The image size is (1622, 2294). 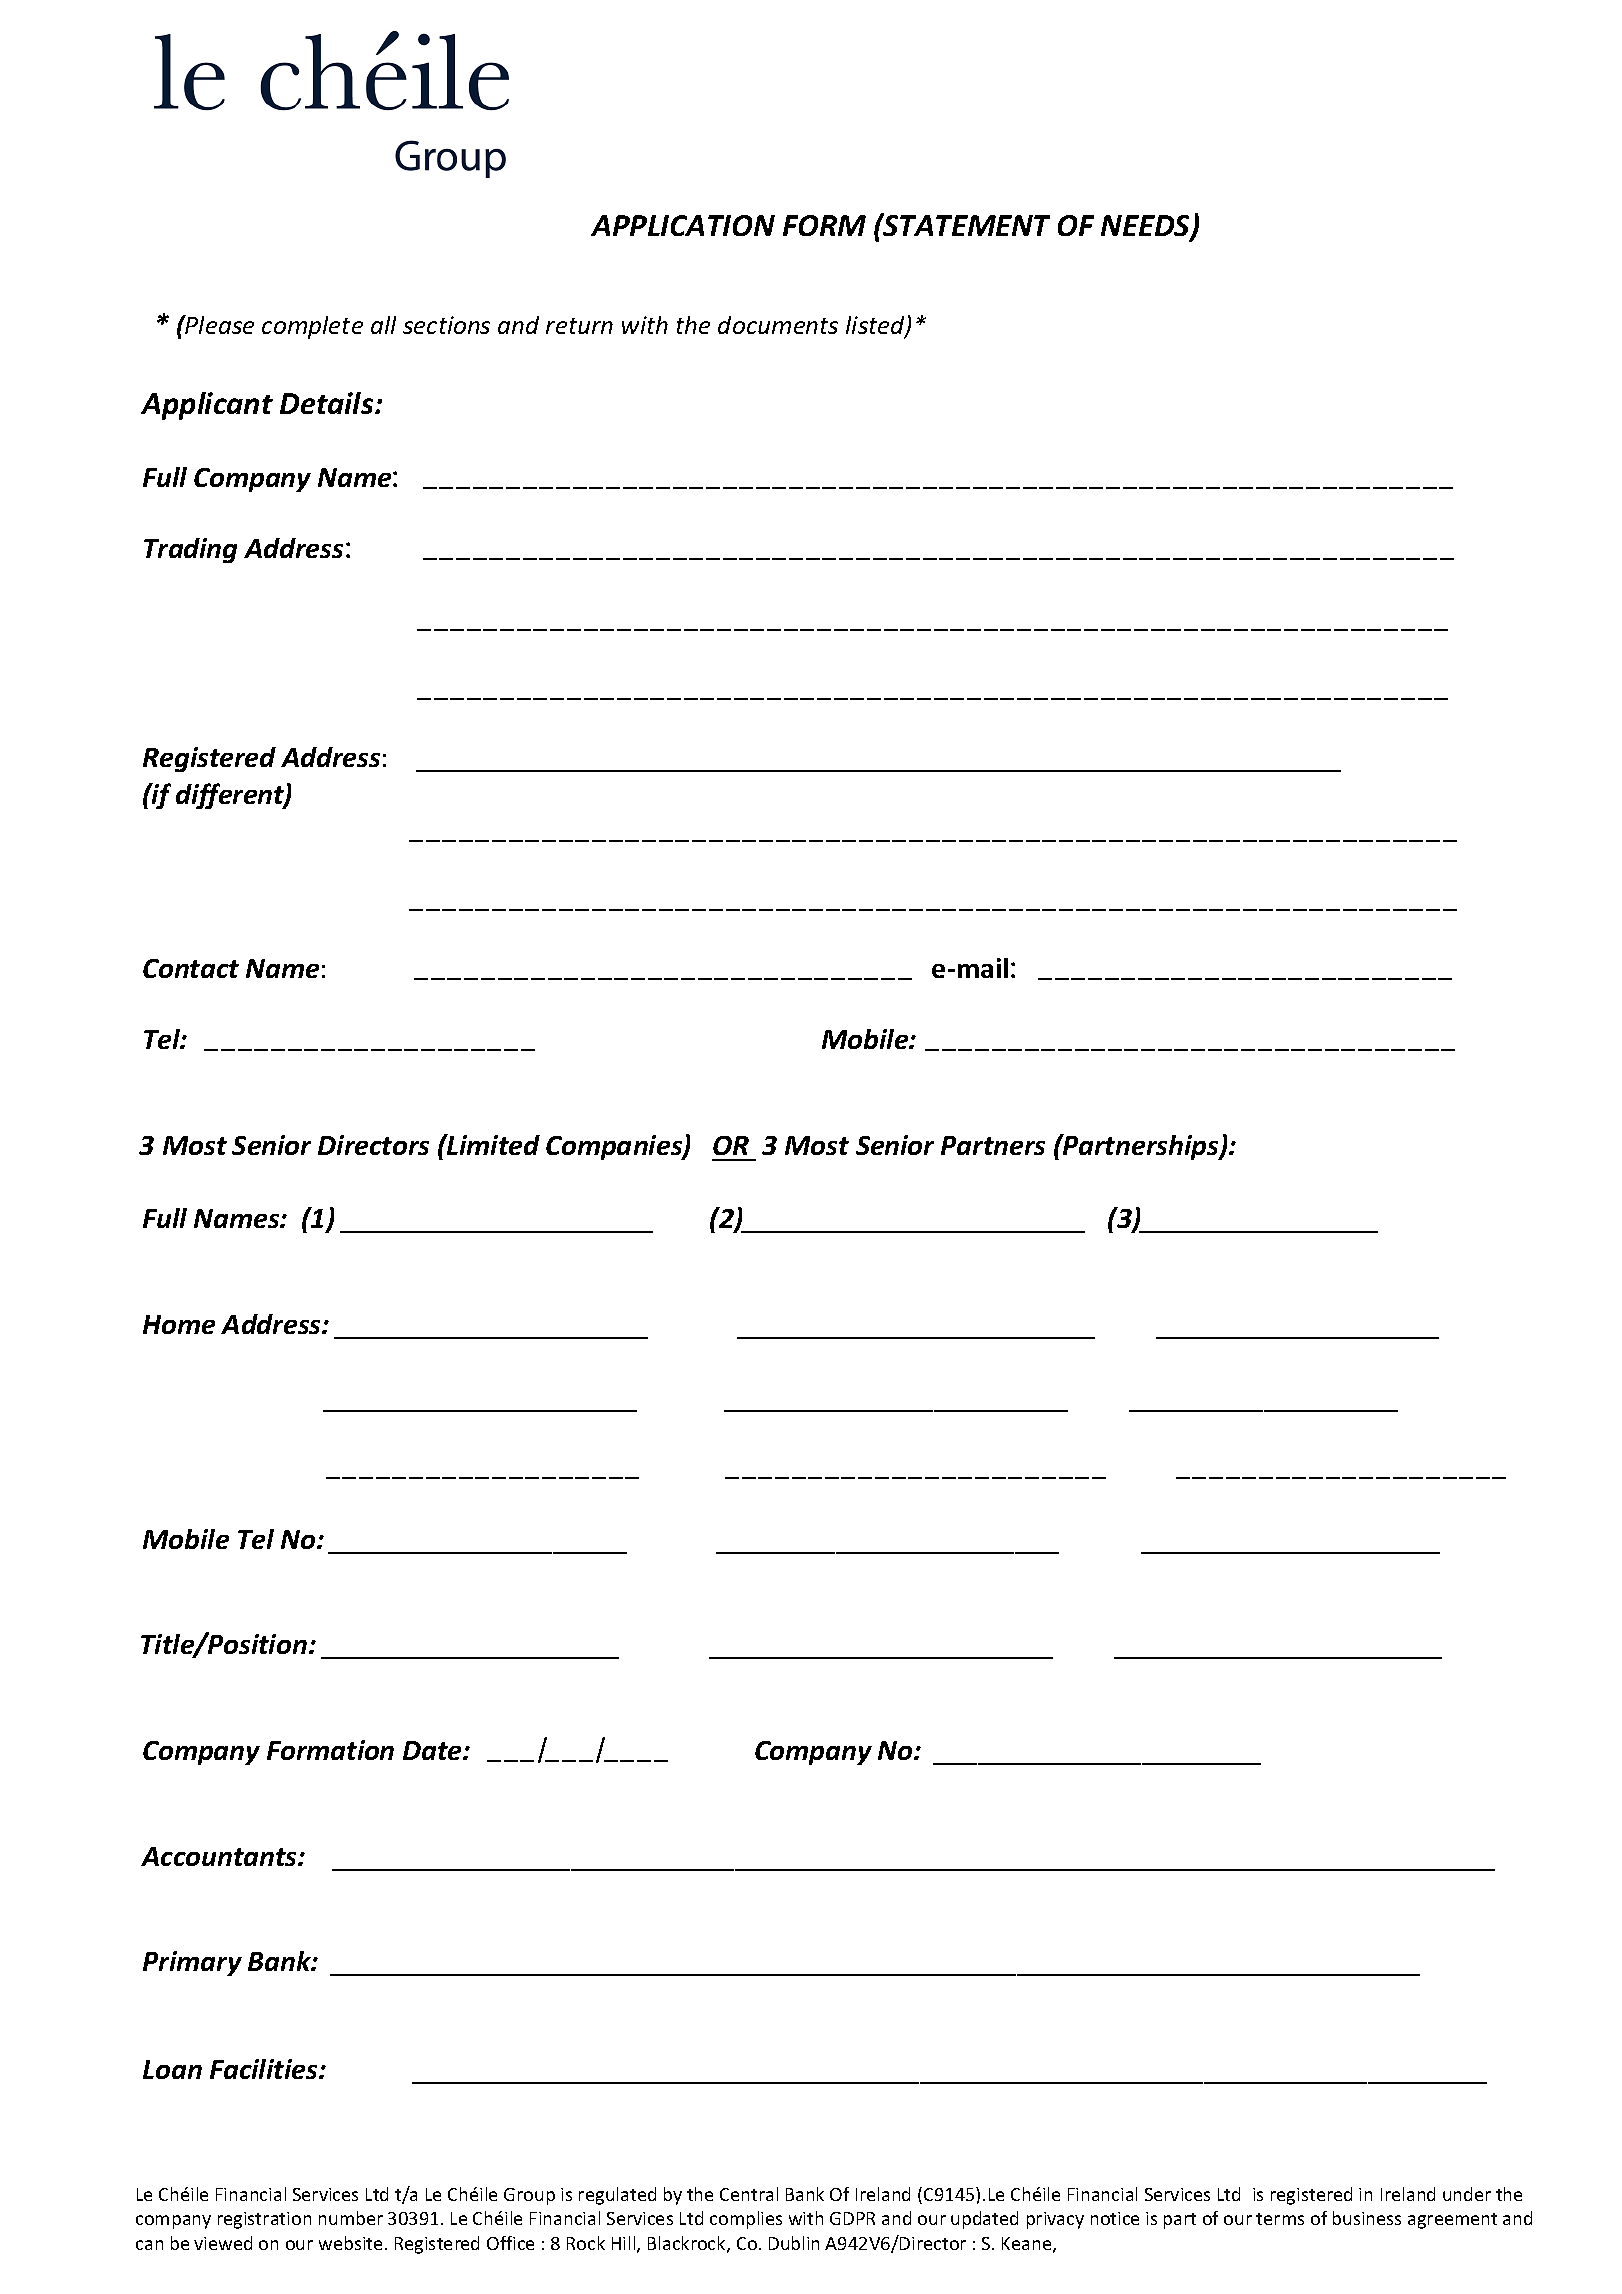 I want to click on complete, so click(x=312, y=327).
